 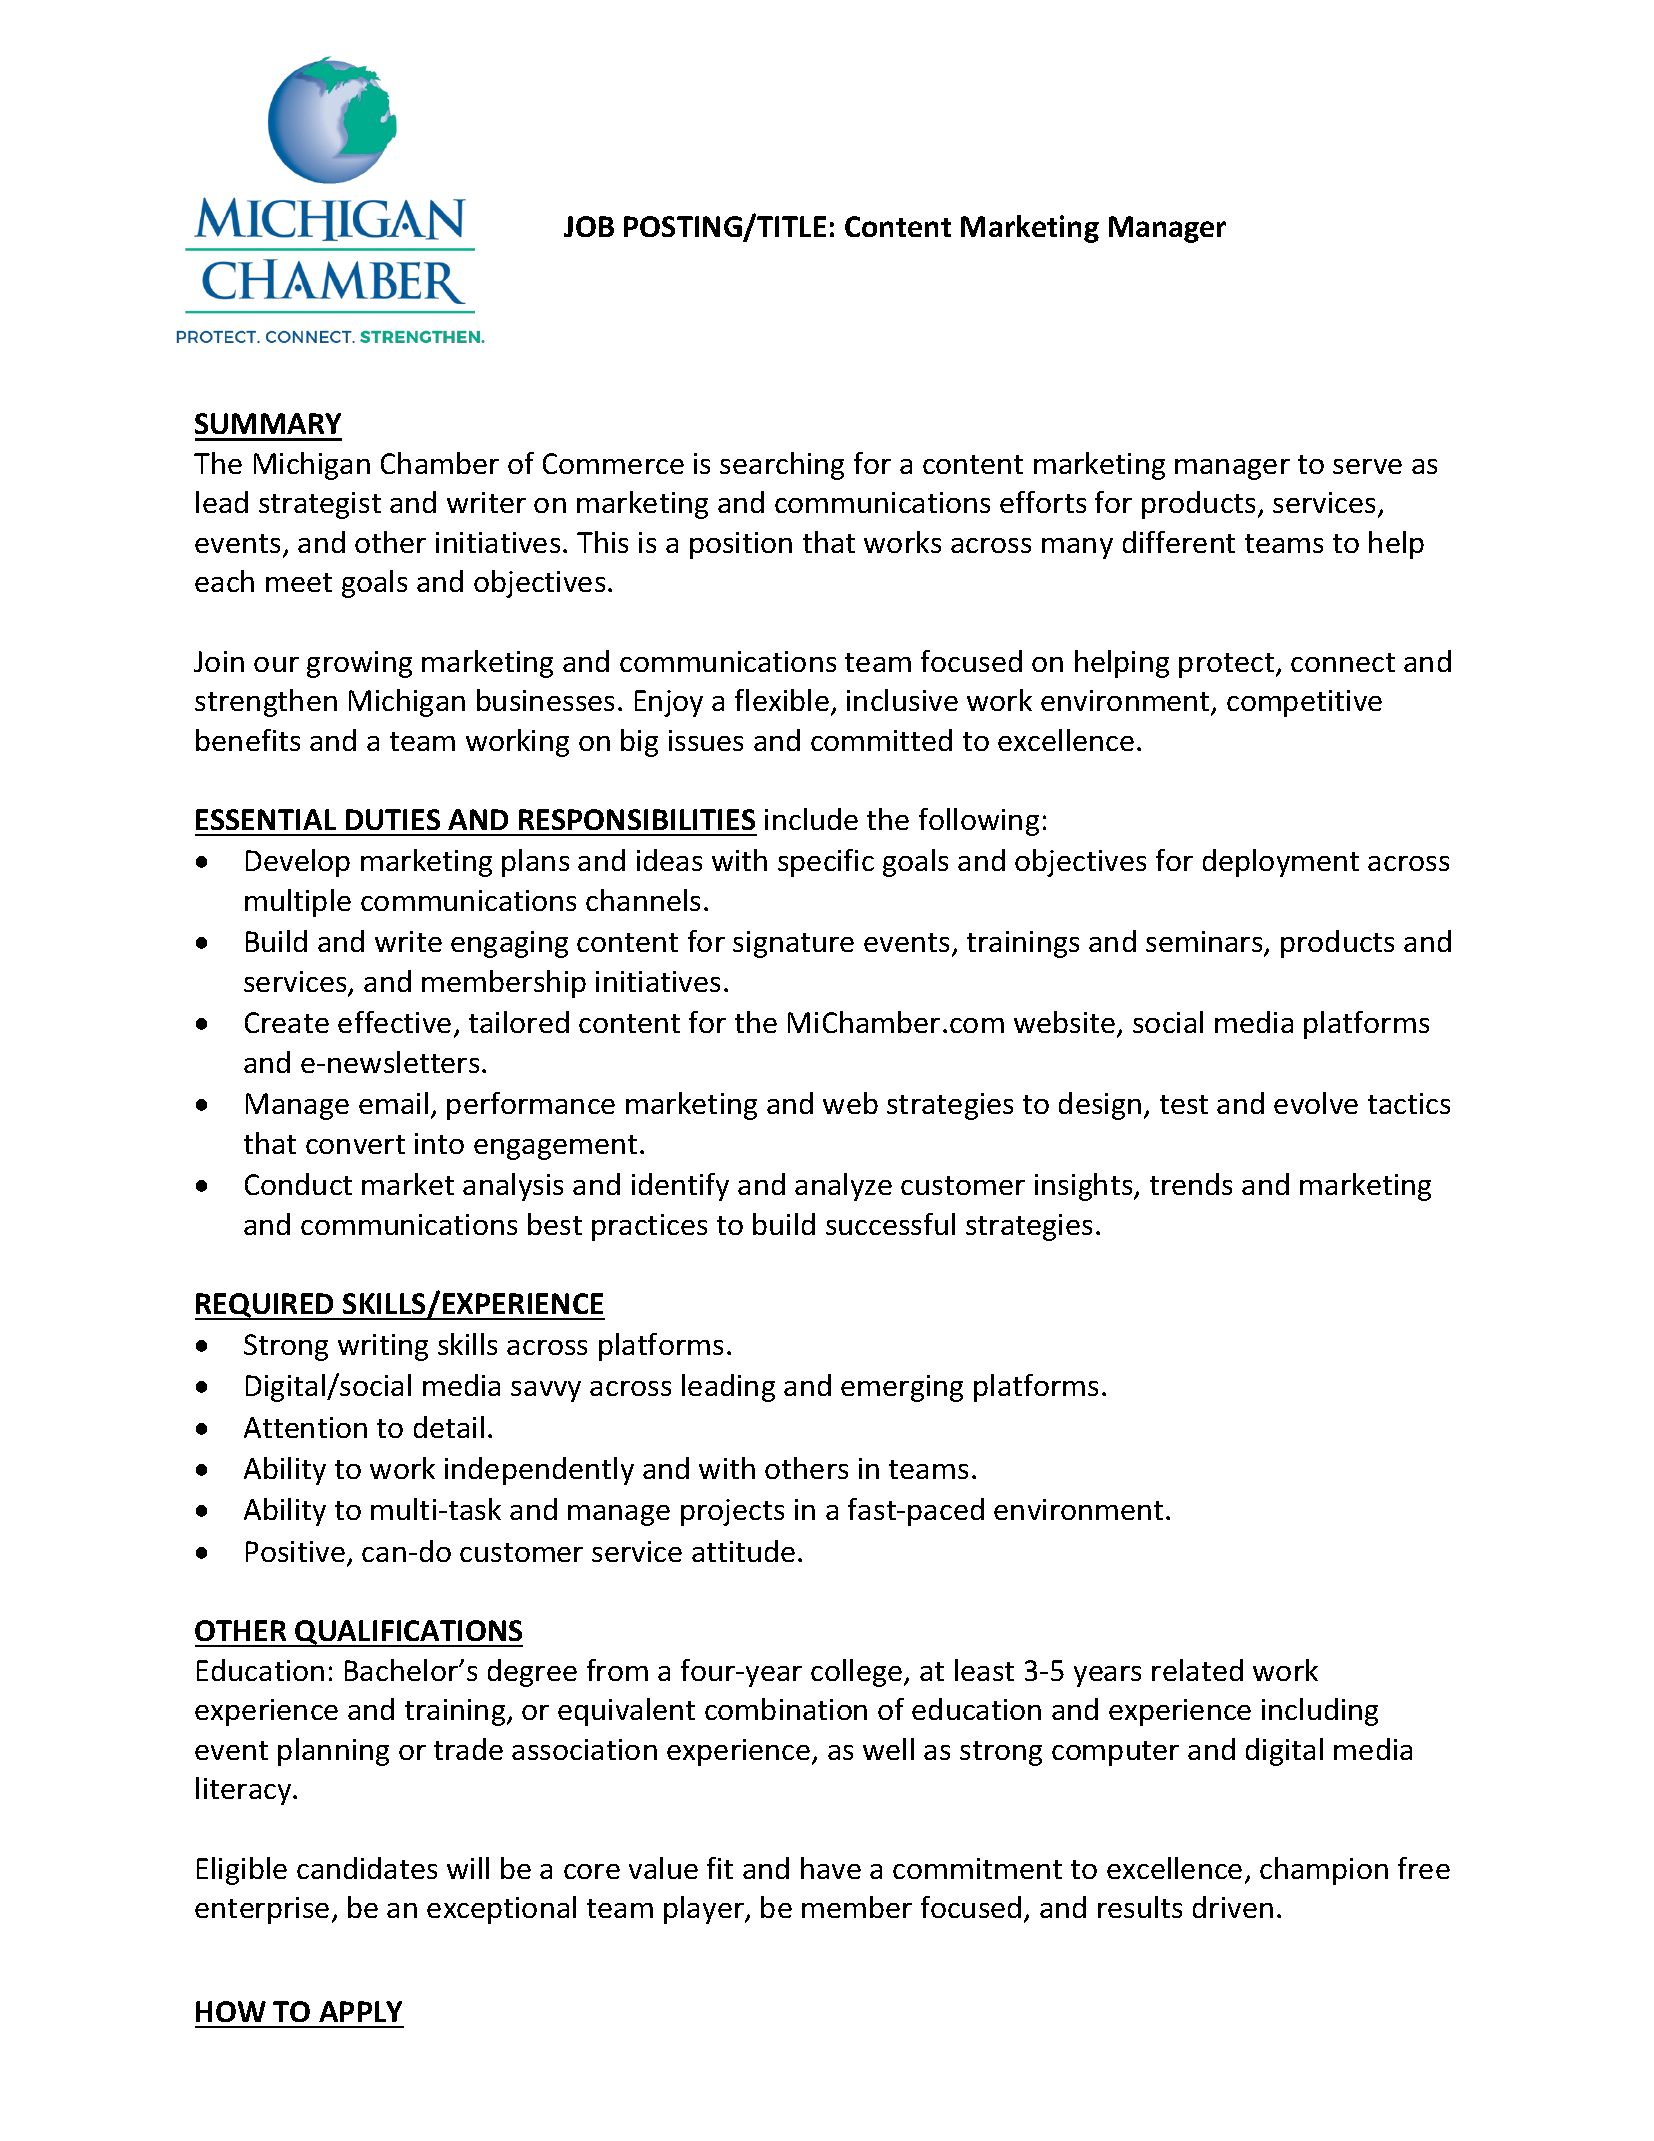 I want to click on driven, so click(x=1233, y=1907).
